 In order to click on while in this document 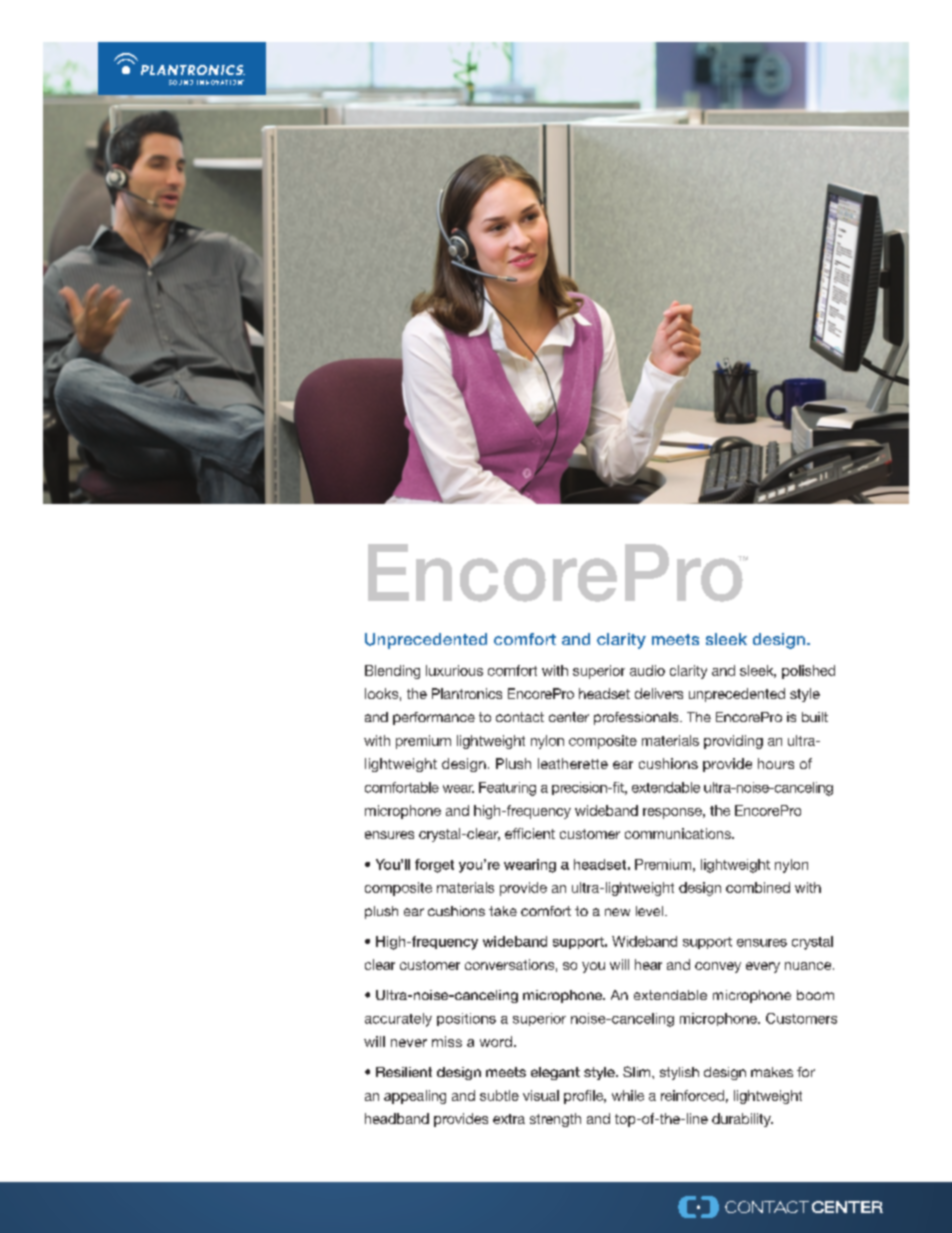, I will do `click(628, 1095)`.
